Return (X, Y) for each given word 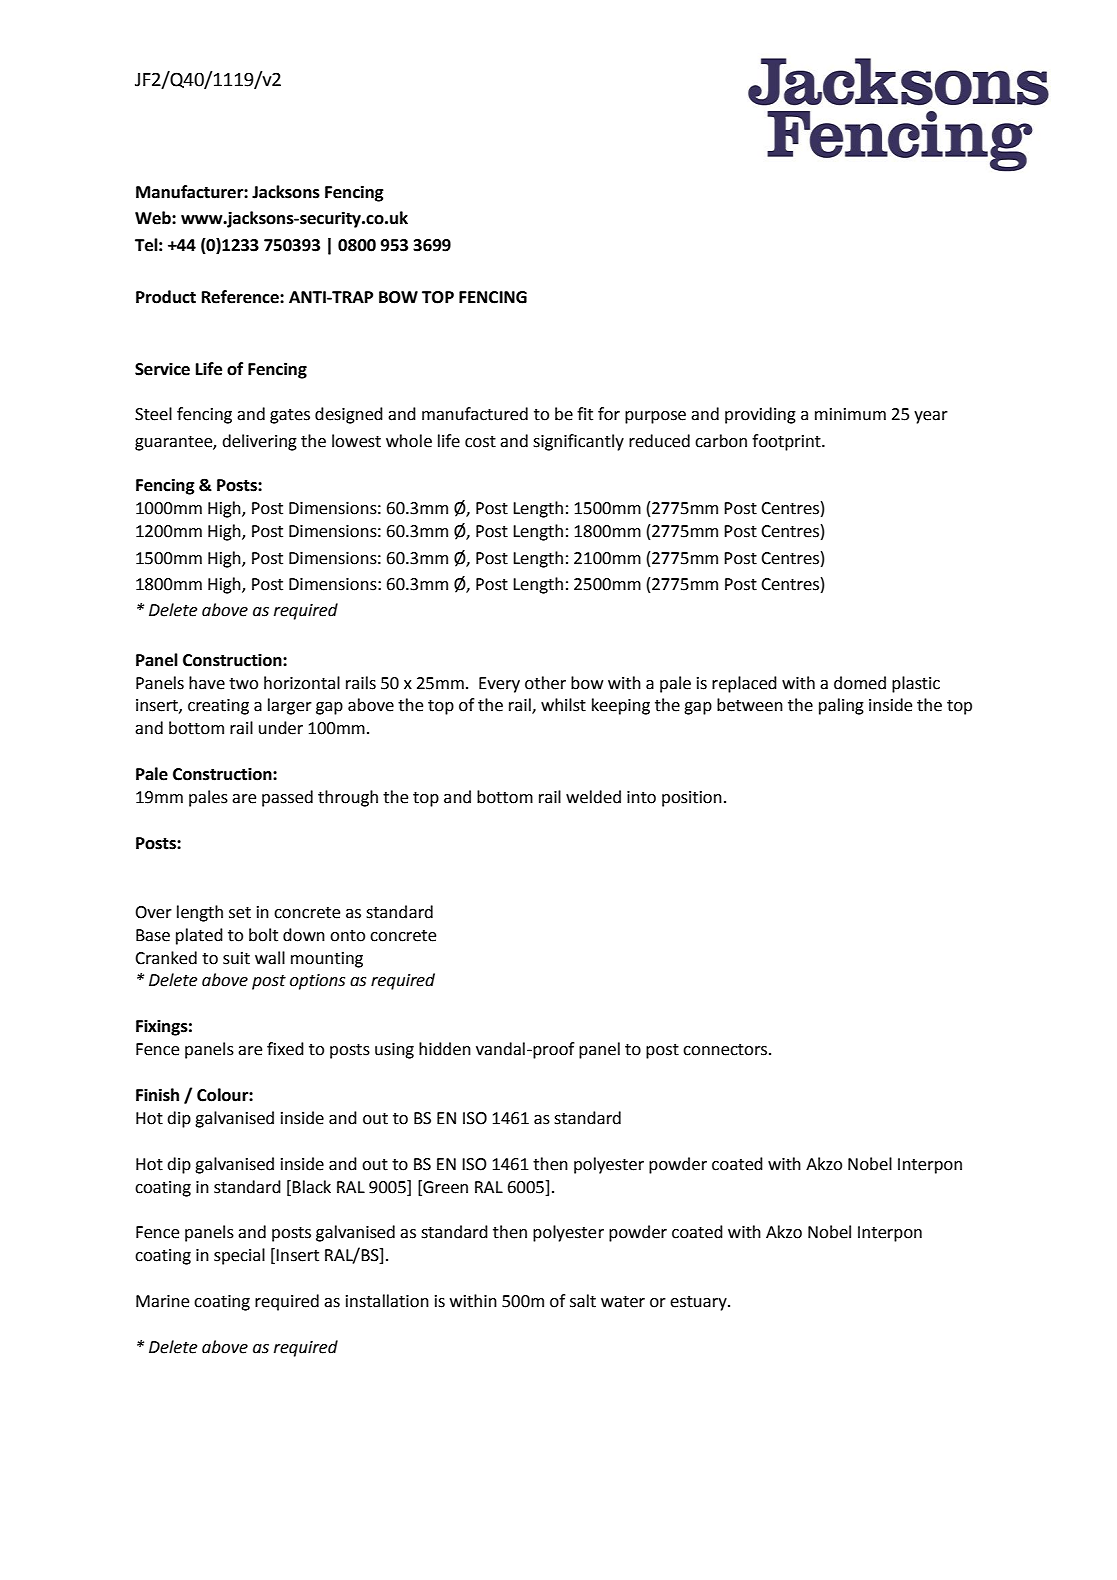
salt (583, 1301)
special (239, 1256)
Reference (241, 297)
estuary (699, 1303)
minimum (850, 414)
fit (585, 414)
